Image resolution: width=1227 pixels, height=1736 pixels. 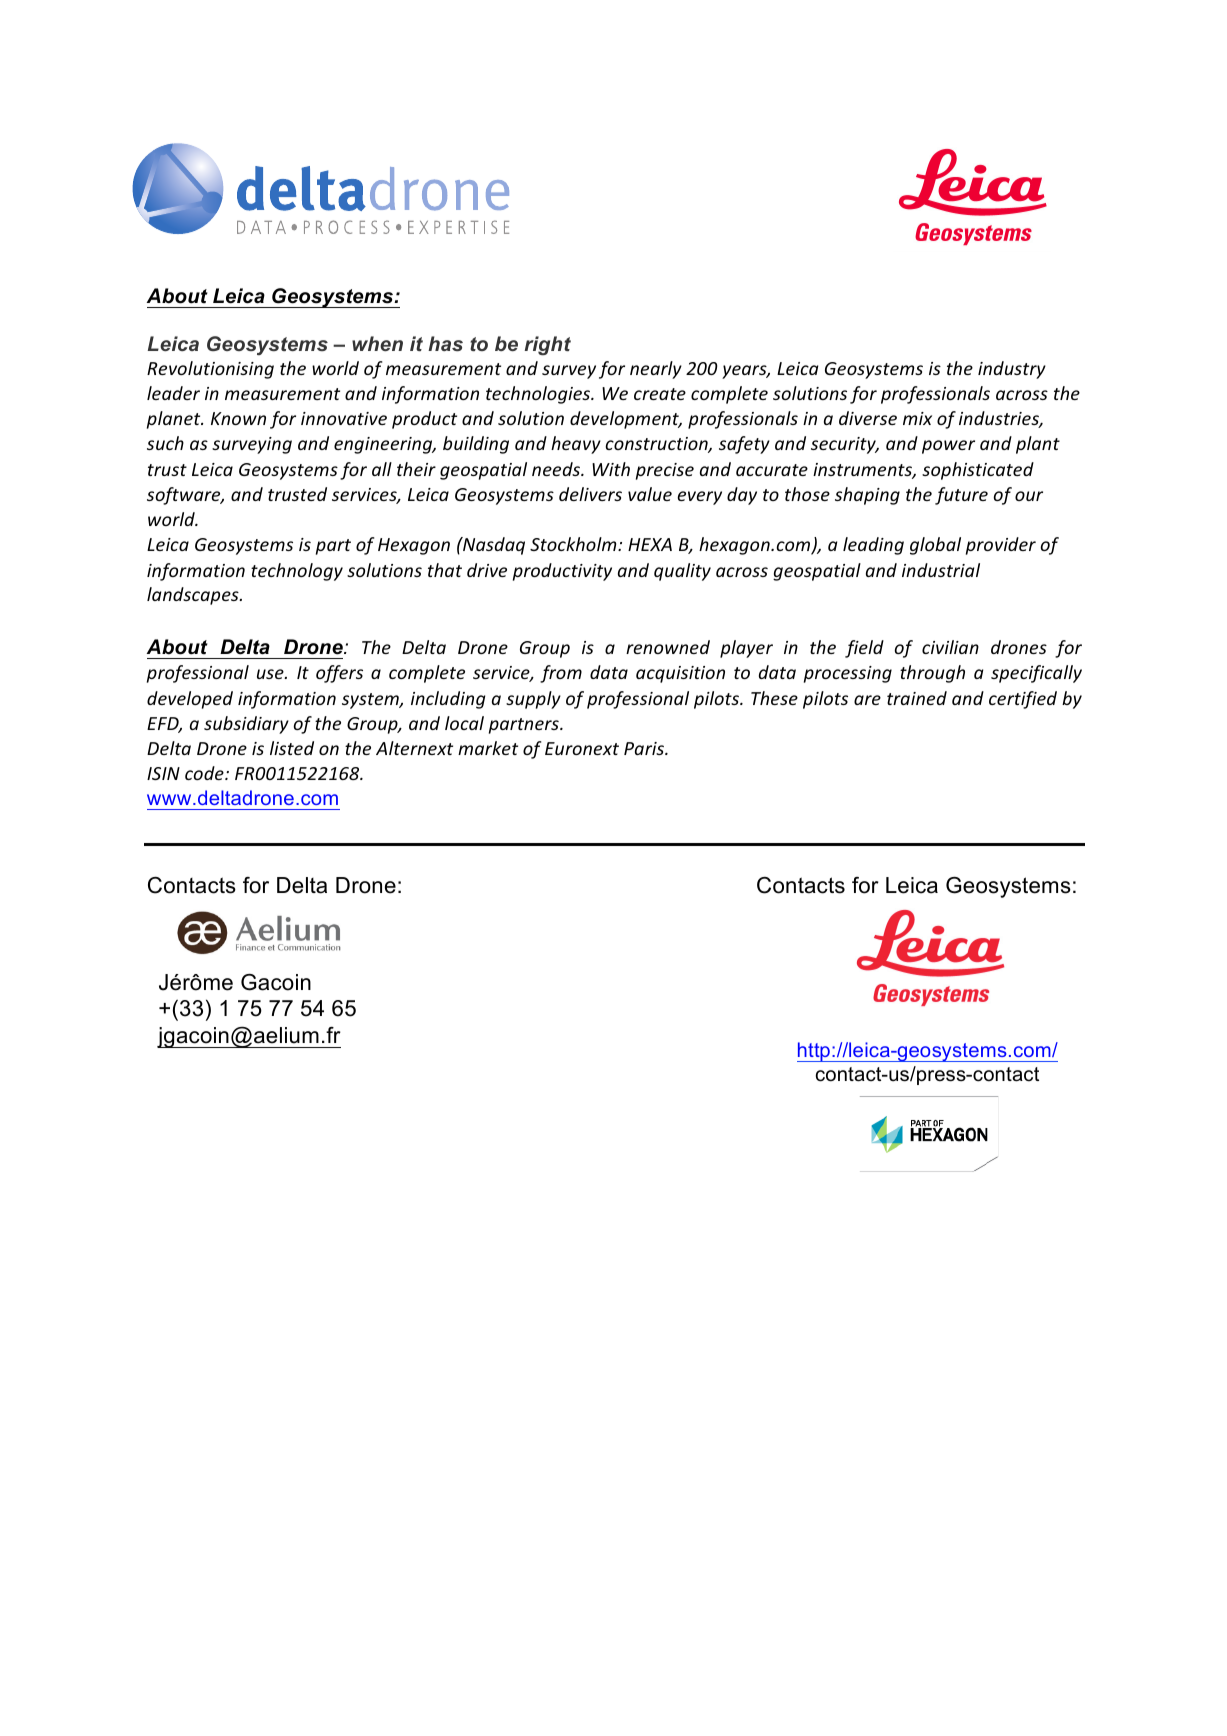 What do you see at coordinates (1012, 370) in the screenshot?
I see `industry` at bounding box center [1012, 370].
